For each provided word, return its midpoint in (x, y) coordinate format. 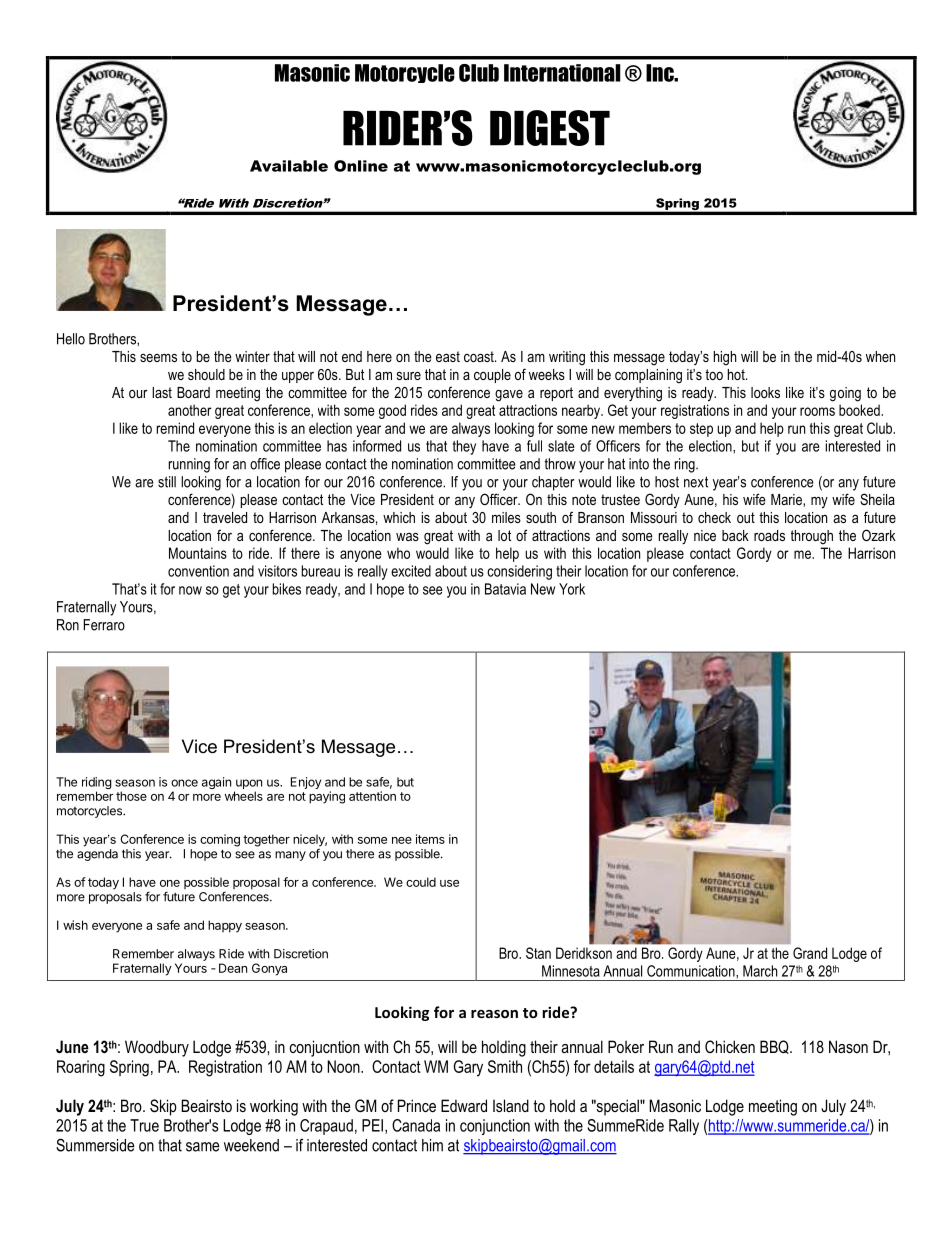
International (562, 73)
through (812, 537)
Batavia (505, 589)
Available (289, 166)
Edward (464, 1105)
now (190, 590)
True (144, 1125)
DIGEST (550, 128)
